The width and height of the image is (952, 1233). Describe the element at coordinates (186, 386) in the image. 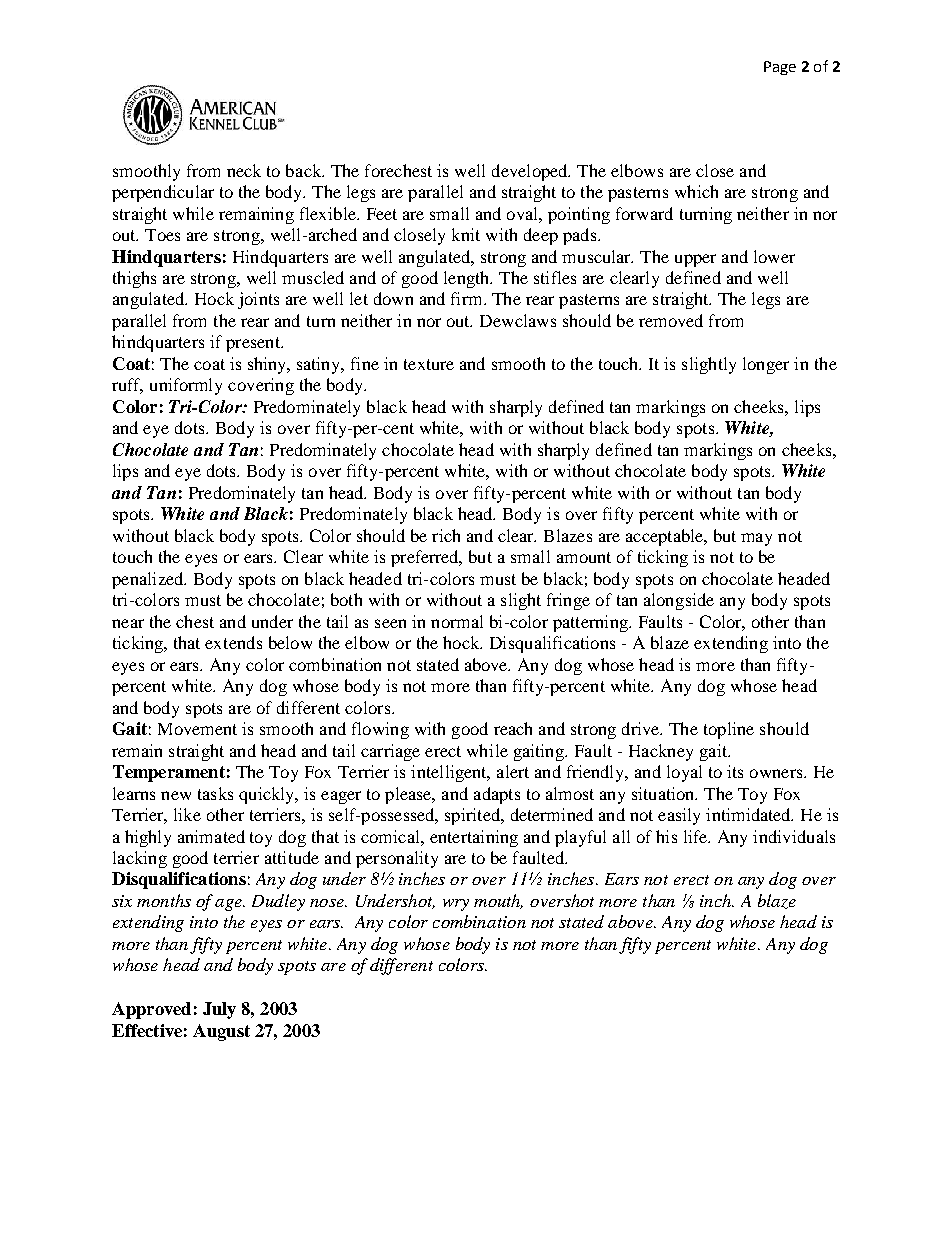

I see `uniformly` at that location.
